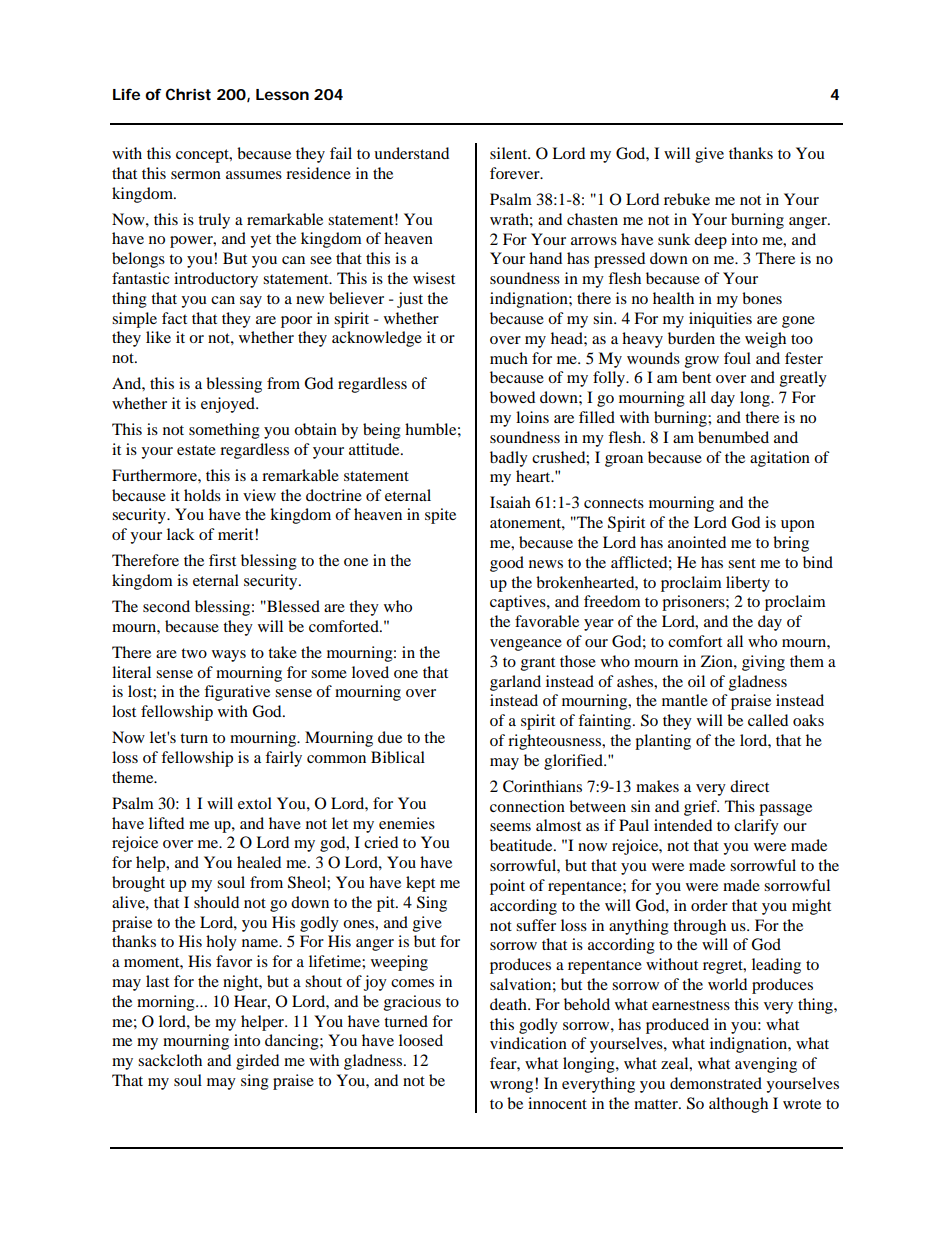 The width and height of the document is (952, 1233). Describe the element at coordinates (748, 584) in the document. I see `liberty` at that location.
